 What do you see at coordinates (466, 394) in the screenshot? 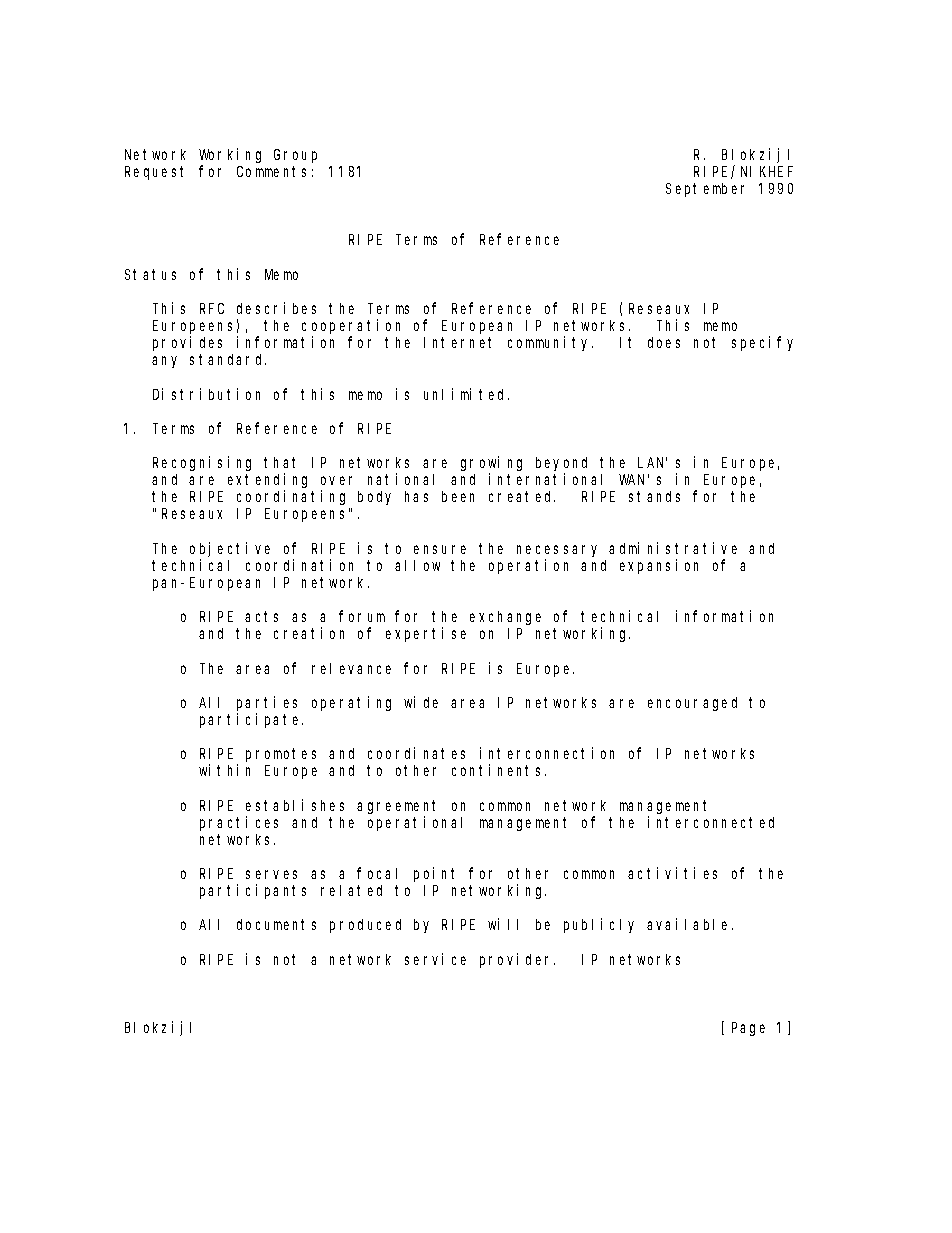
I see `unlimited` at bounding box center [466, 394].
